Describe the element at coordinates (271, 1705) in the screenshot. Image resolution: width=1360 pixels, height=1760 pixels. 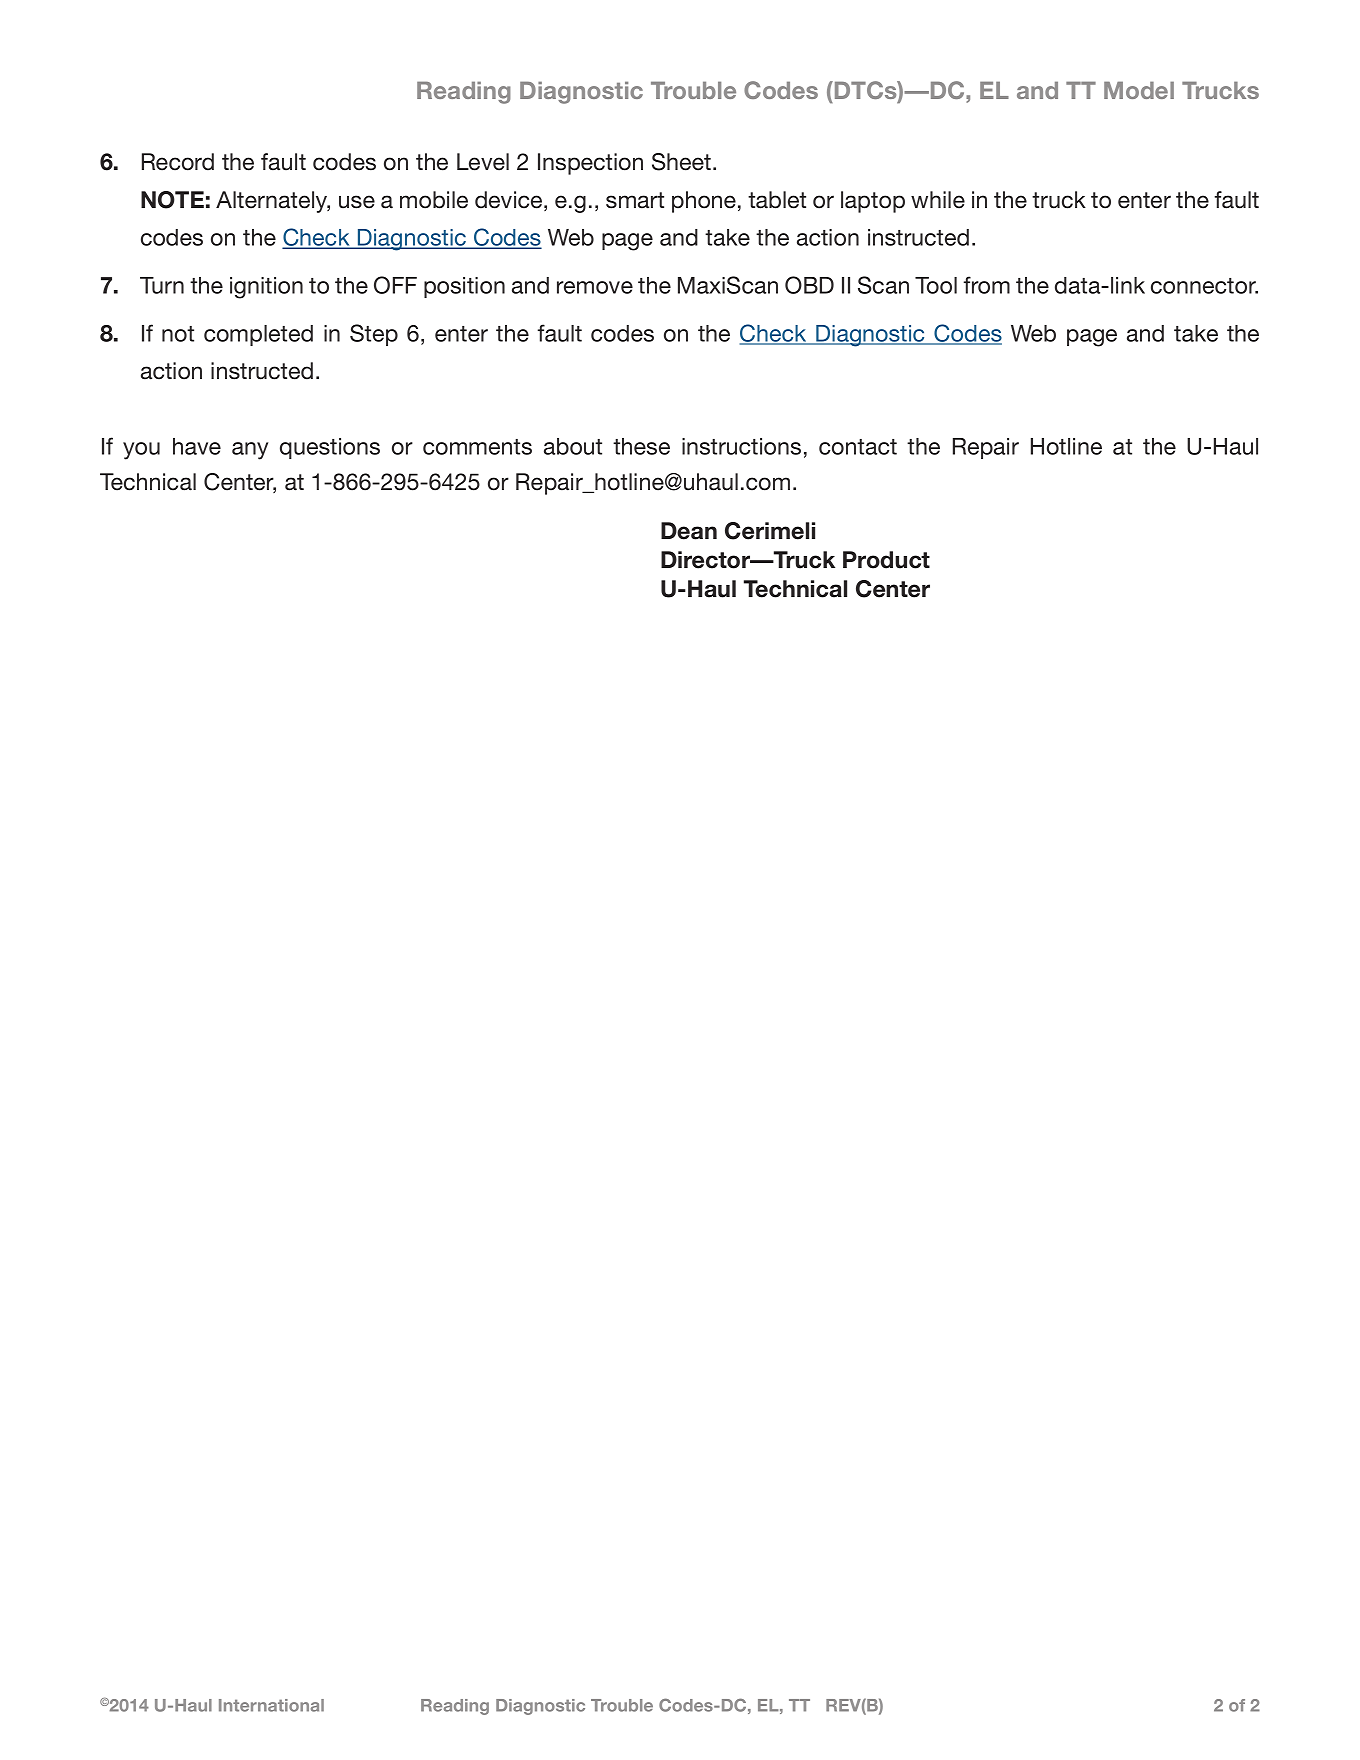
I see `International` at that location.
